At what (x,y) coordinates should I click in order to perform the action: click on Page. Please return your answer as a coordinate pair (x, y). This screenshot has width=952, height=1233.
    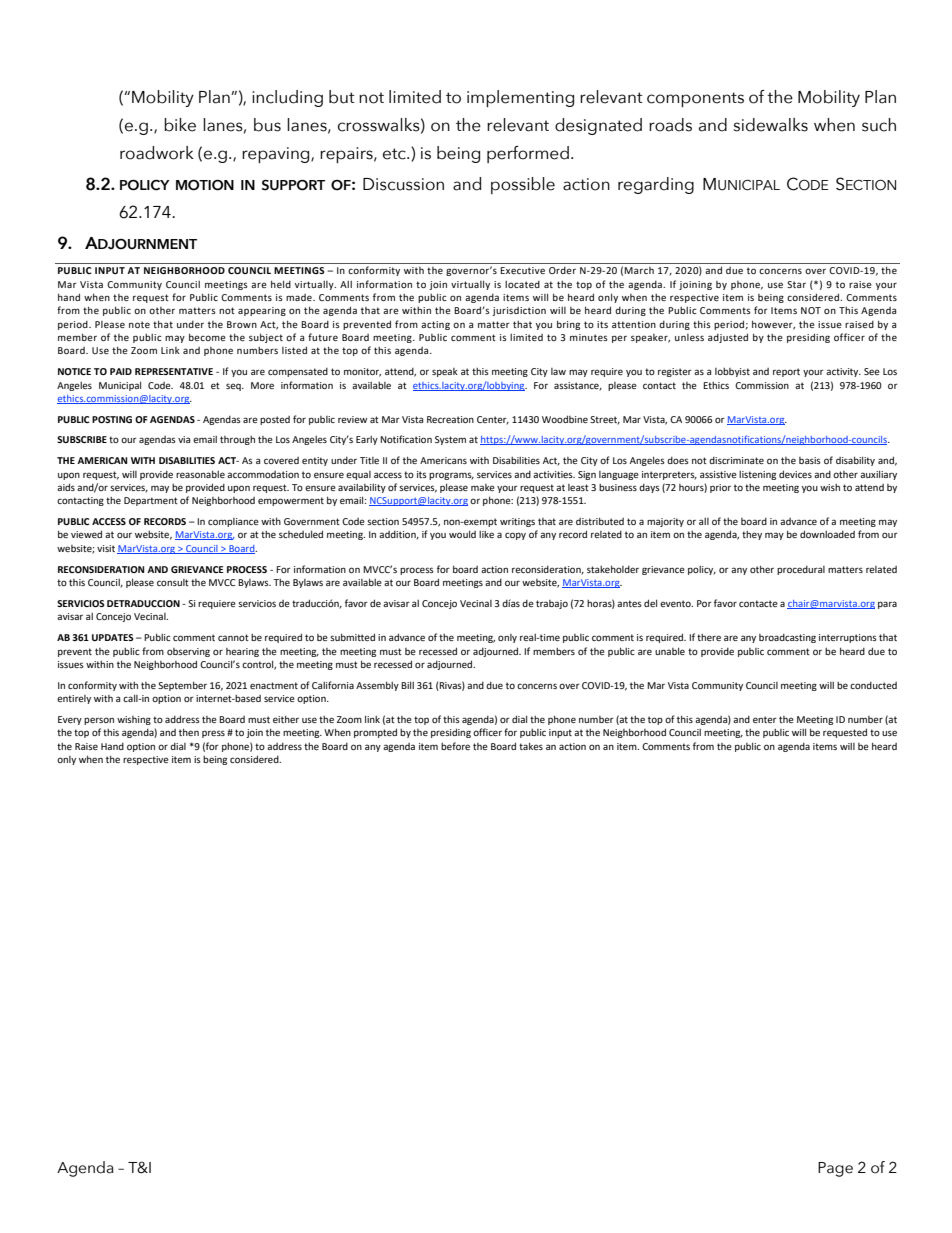
    Looking at the image, I should click on (835, 1169).
